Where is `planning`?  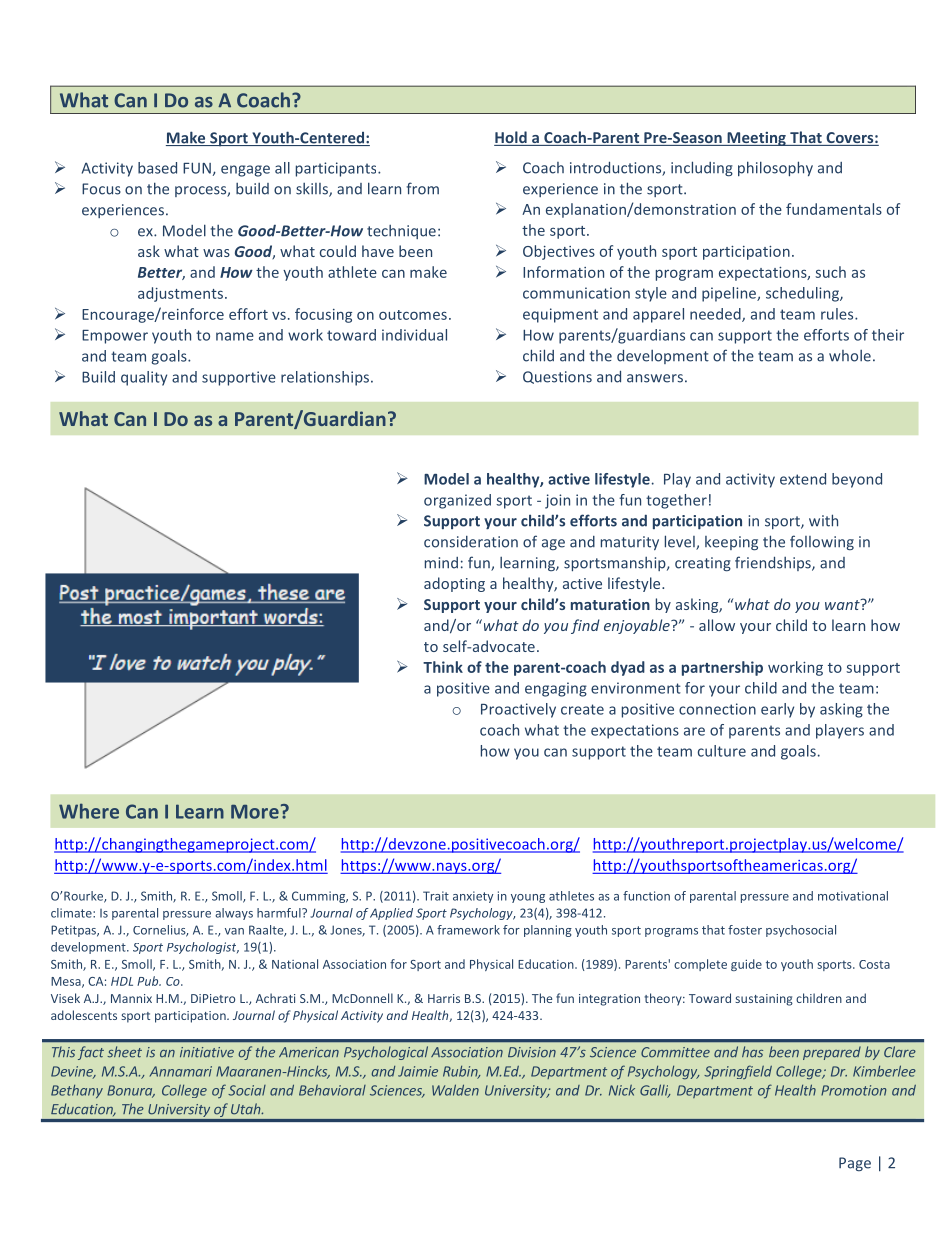 planning is located at coordinates (548, 931).
